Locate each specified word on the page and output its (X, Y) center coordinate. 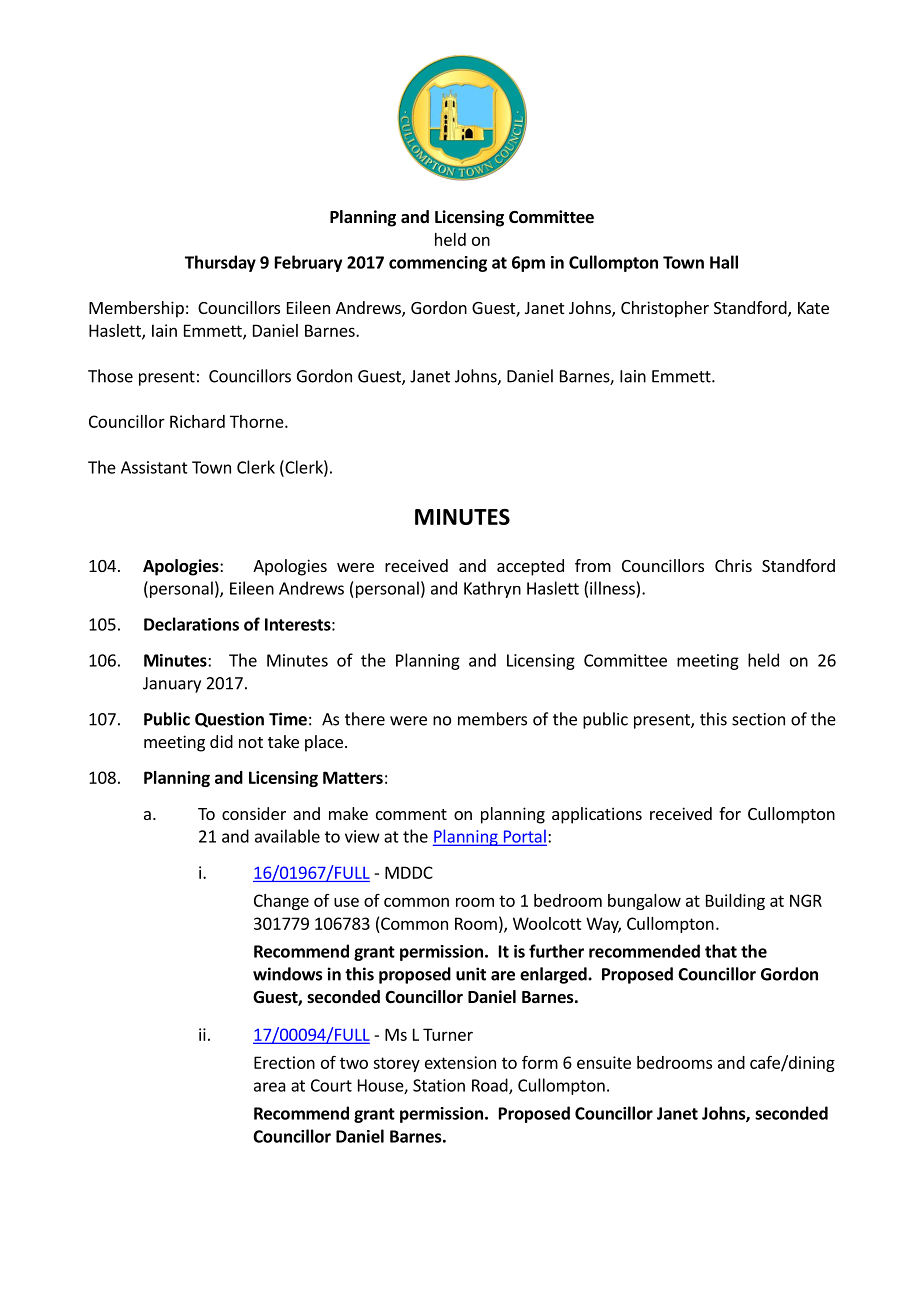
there (365, 719)
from (593, 565)
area (270, 1087)
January (172, 685)
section (758, 719)
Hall (724, 262)
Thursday (220, 263)
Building (735, 902)
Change (281, 902)
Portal (524, 837)
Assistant (154, 467)
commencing (438, 264)
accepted (530, 567)
